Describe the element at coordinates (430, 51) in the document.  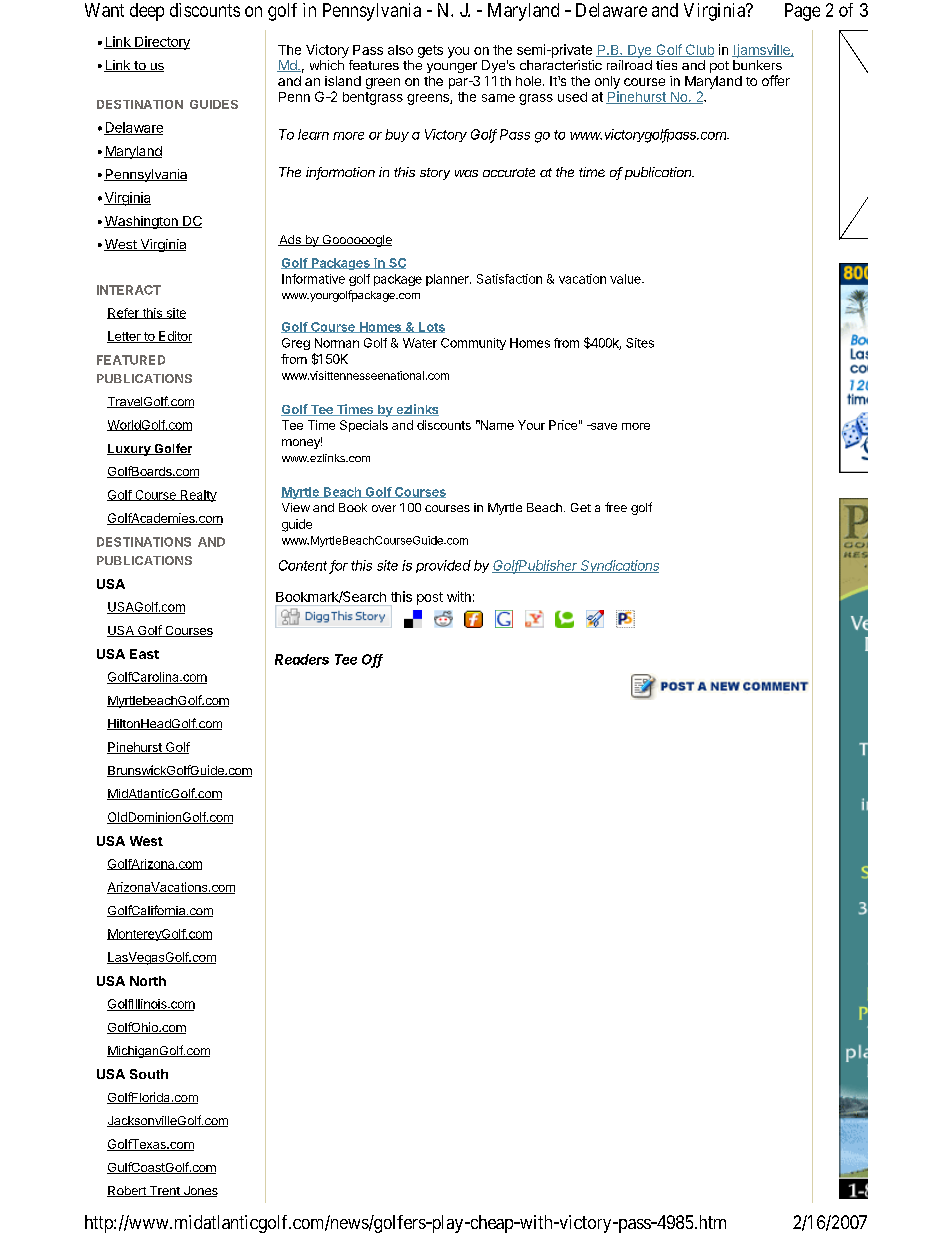
I see `gets` at that location.
